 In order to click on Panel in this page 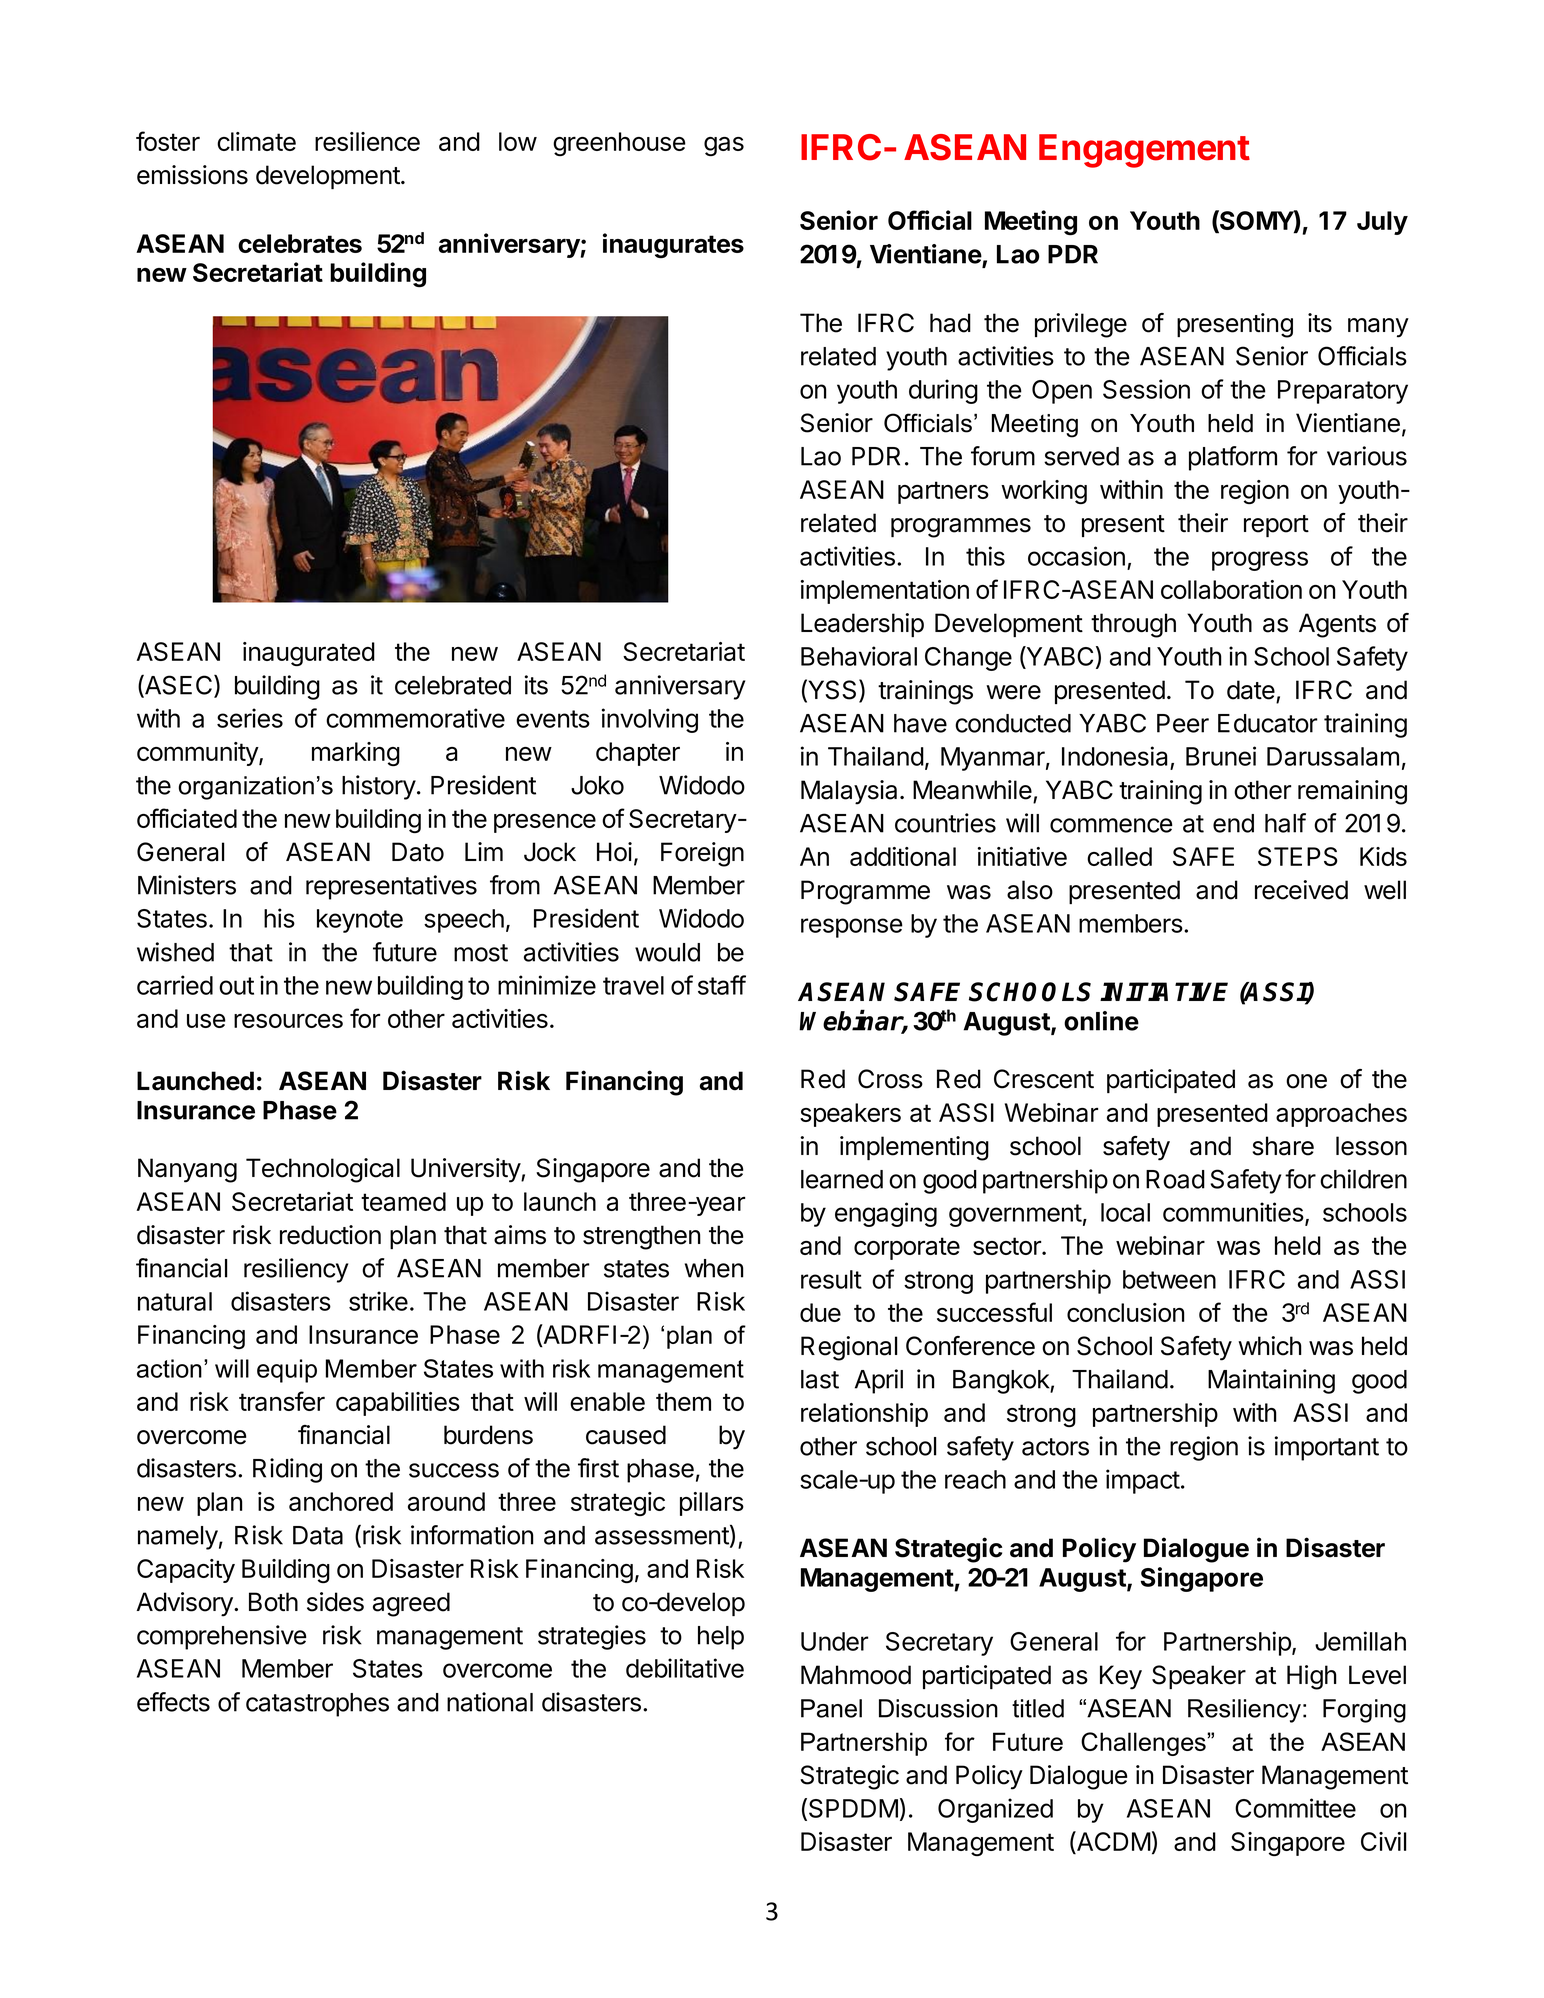, I will do `click(831, 1708)`.
